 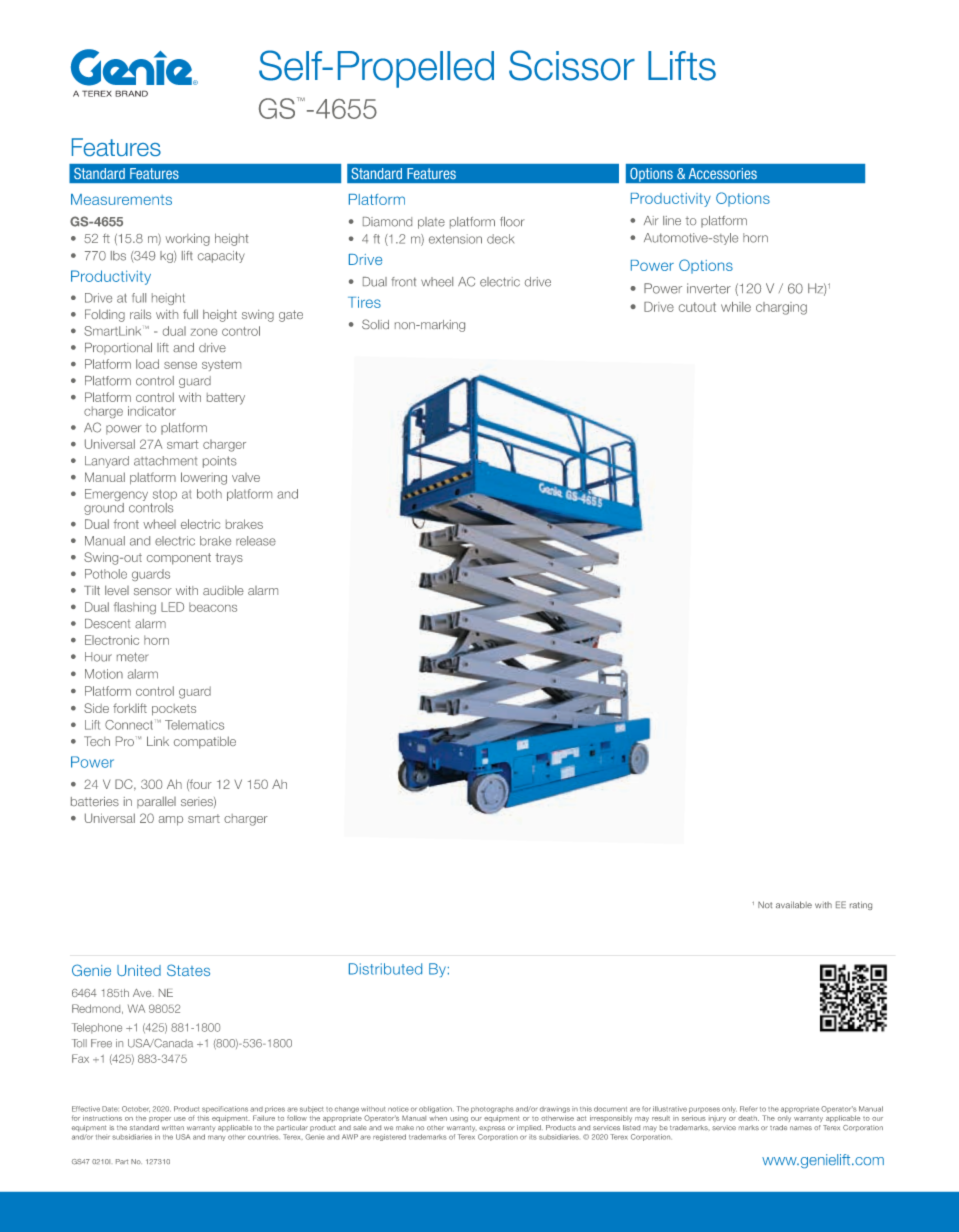 What do you see at coordinates (781, 308) in the image?
I see `charging` at bounding box center [781, 308].
